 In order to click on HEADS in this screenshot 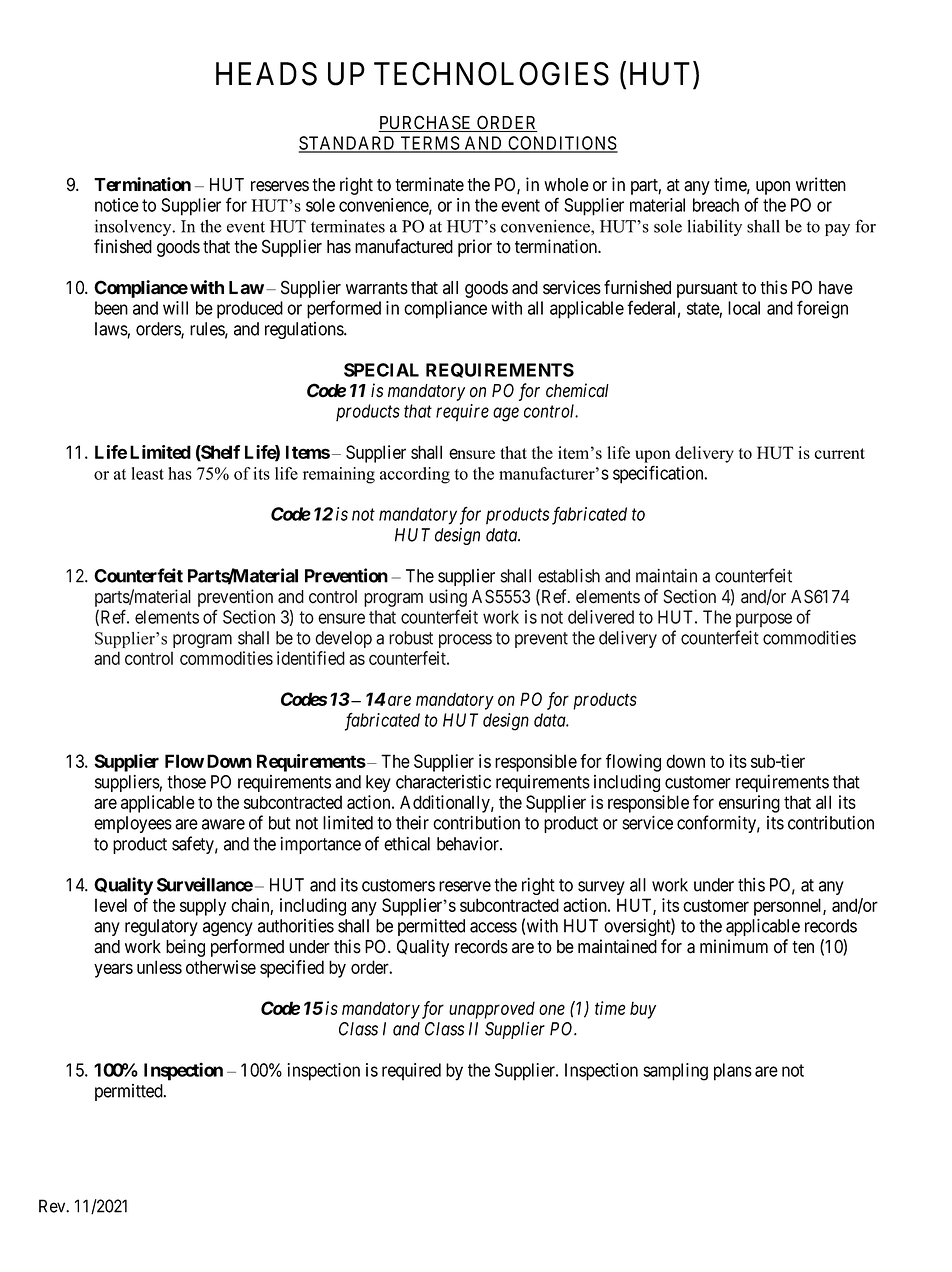, I will do `click(266, 74)`.
